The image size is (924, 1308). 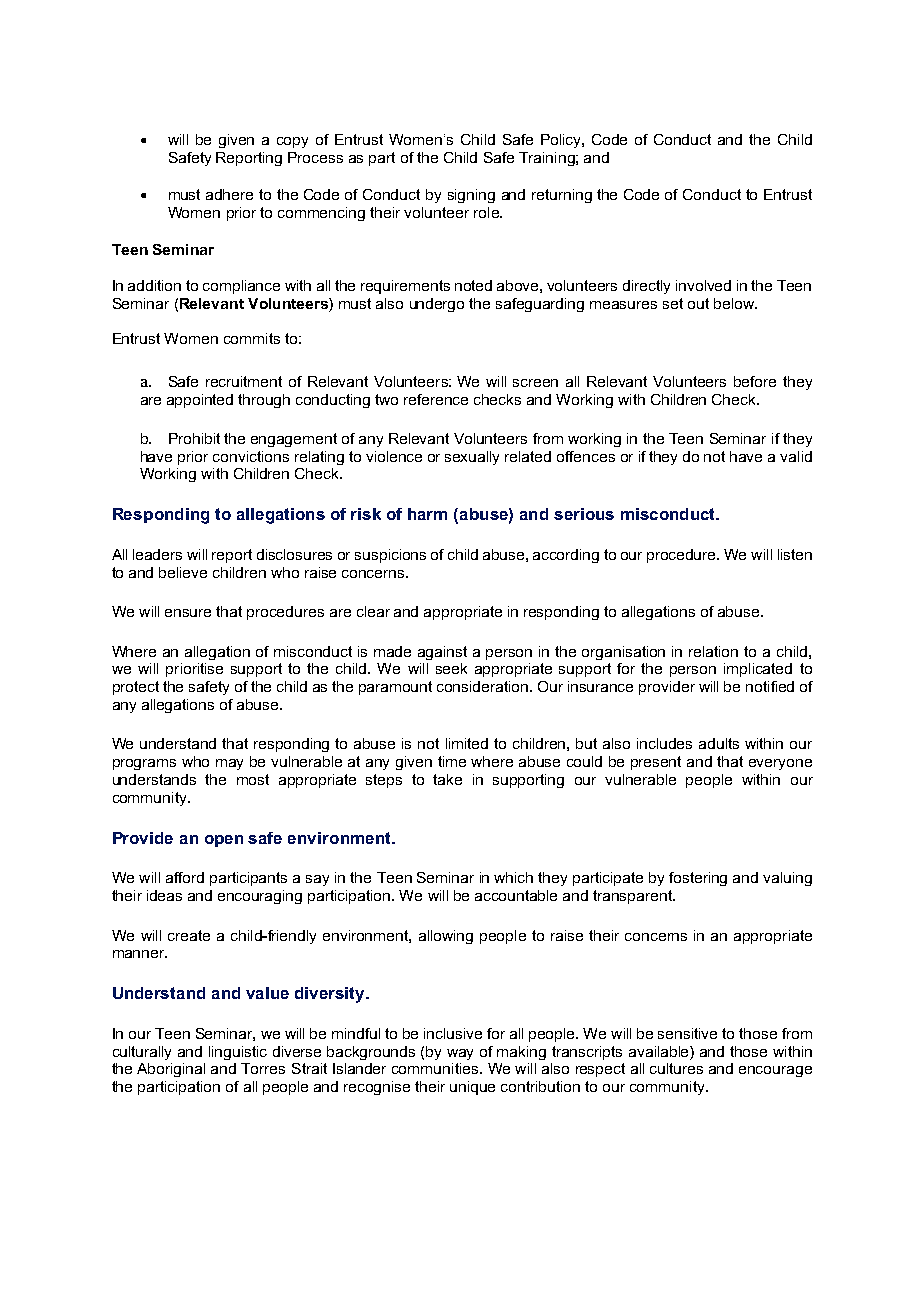 What do you see at coordinates (427, 514) in the screenshot?
I see `harm` at bounding box center [427, 514].
